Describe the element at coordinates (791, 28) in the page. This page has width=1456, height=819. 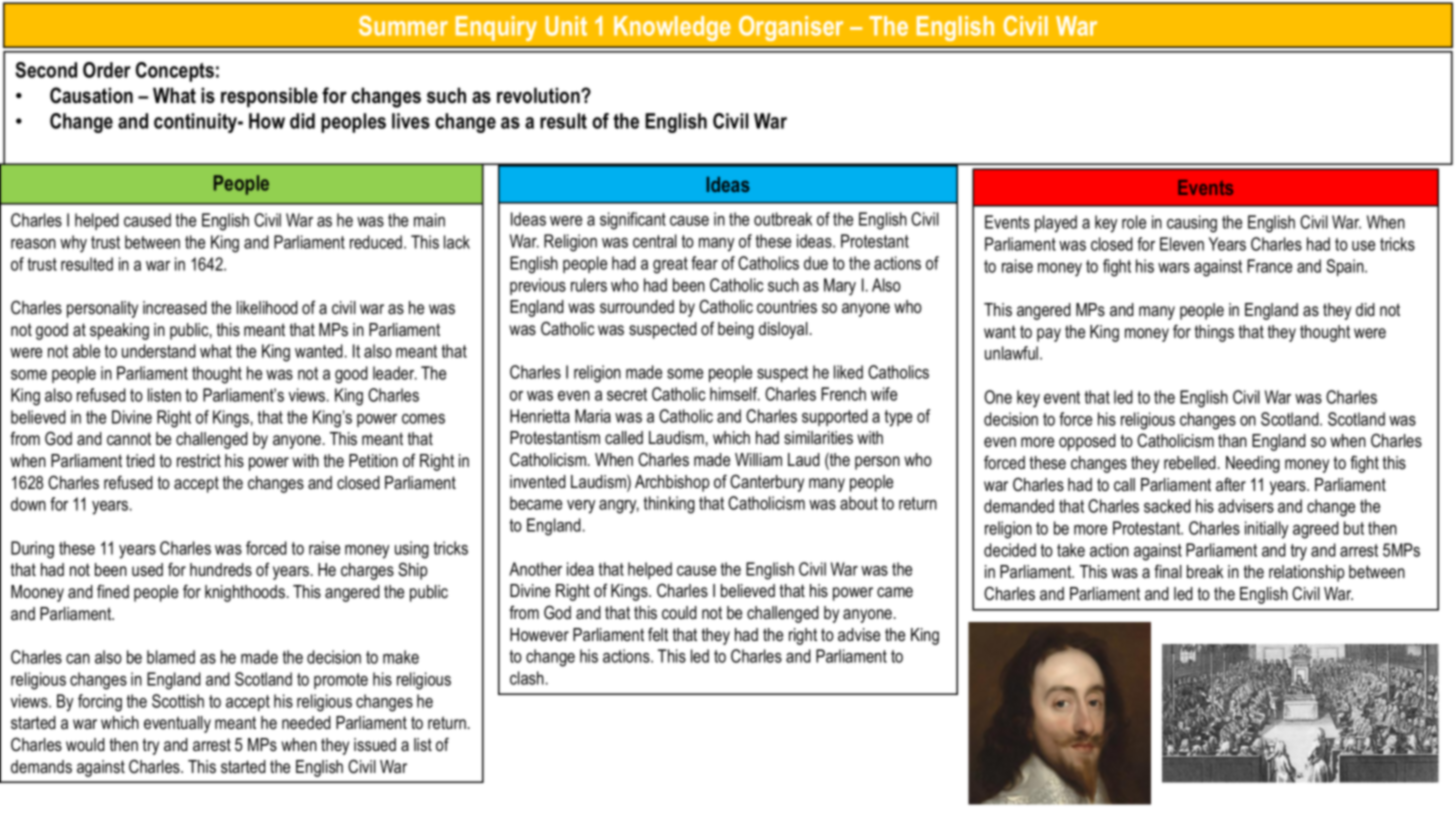
I see `Organiser` at that location.
